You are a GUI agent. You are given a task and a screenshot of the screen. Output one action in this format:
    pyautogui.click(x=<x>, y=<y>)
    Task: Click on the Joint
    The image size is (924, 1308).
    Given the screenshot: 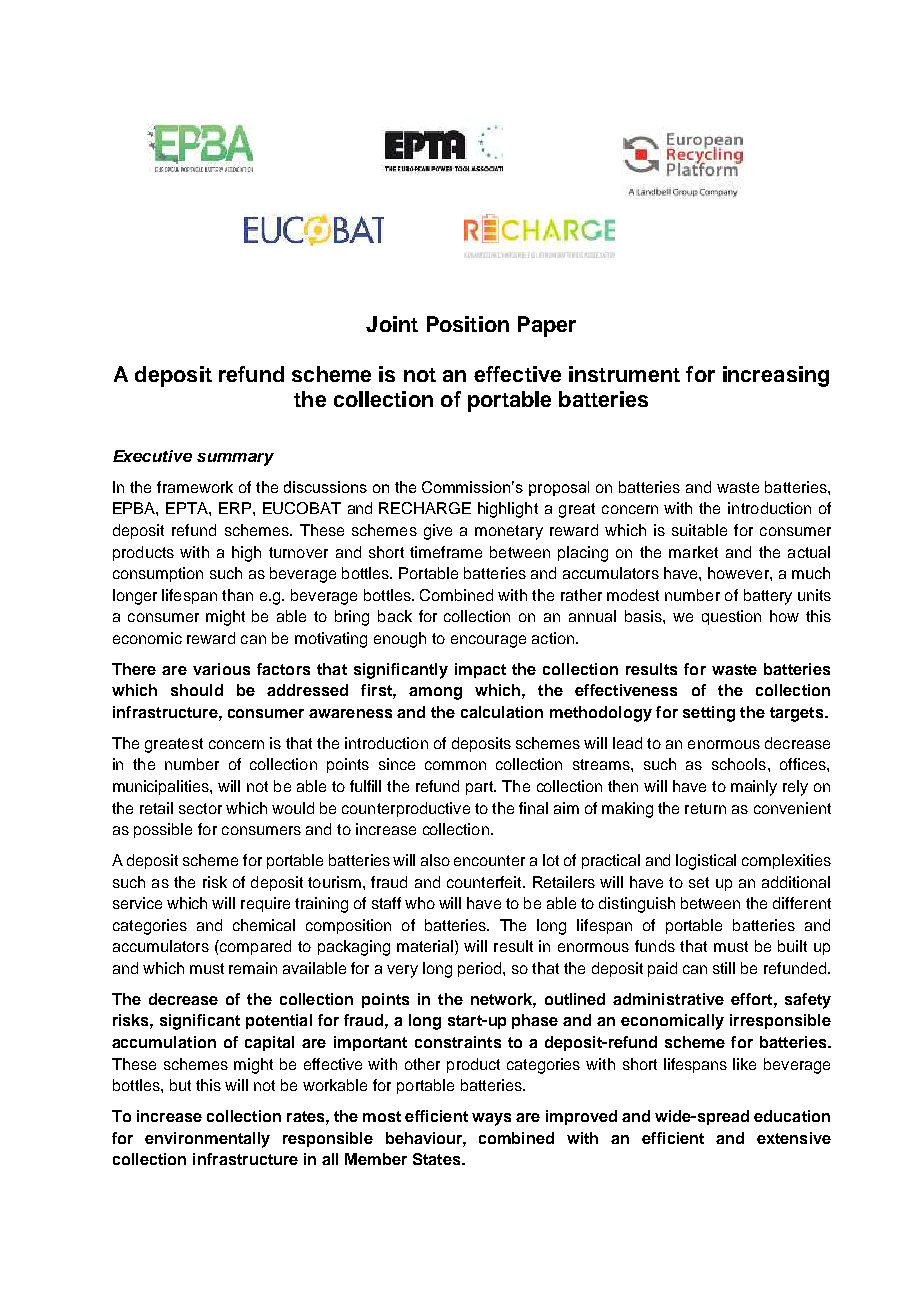 What is the action you would take?
    pyautogui.click(x=392, y=324)
